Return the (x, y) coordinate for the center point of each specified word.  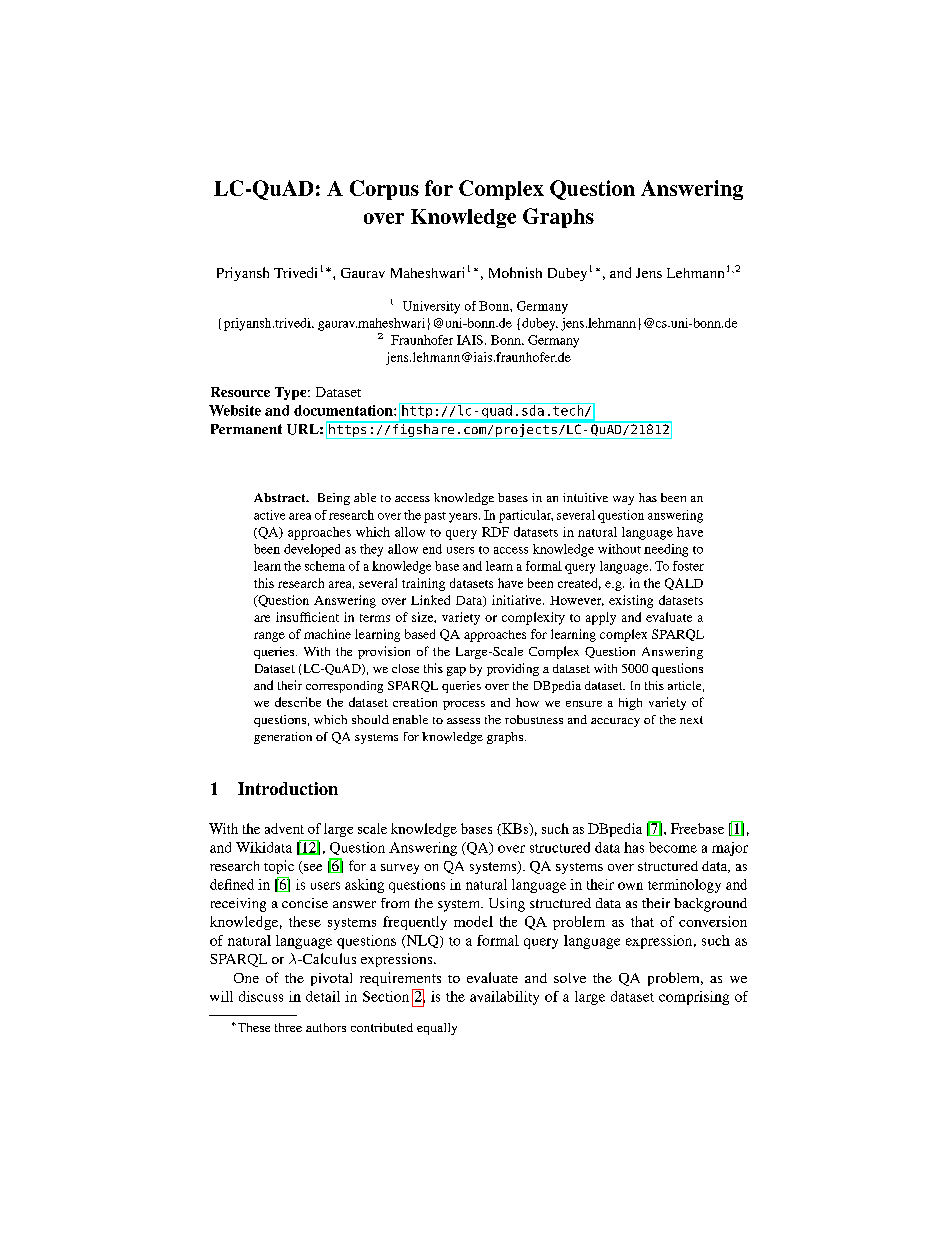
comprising (694, 998)
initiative (518, 600)
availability (504, 998)
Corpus (384, 190)
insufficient (307, 617)
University (431, 307)
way (623, 500)
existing (631, 601)
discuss (261, 996)
